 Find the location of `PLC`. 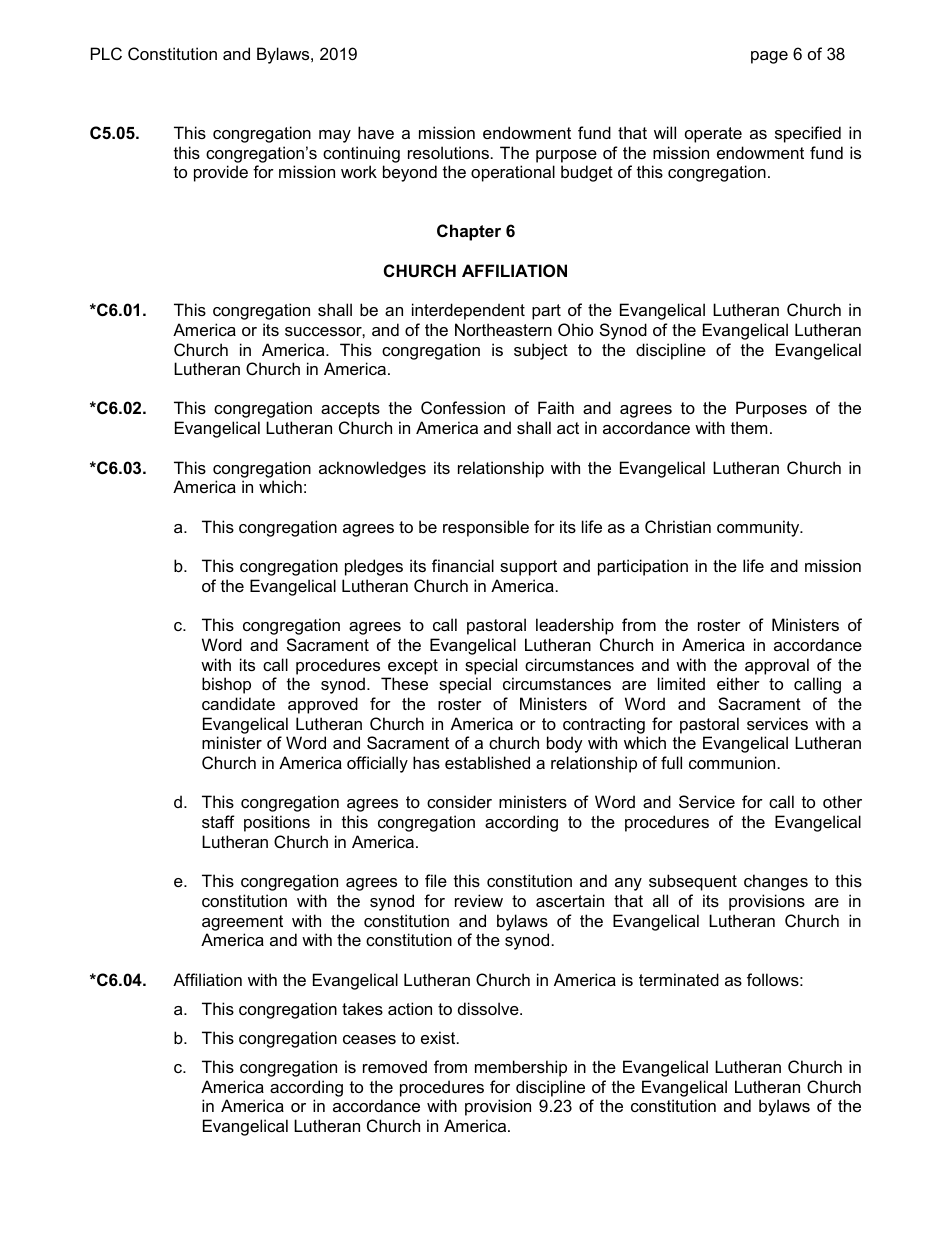

PLC is located at coordinates (106, 53).
